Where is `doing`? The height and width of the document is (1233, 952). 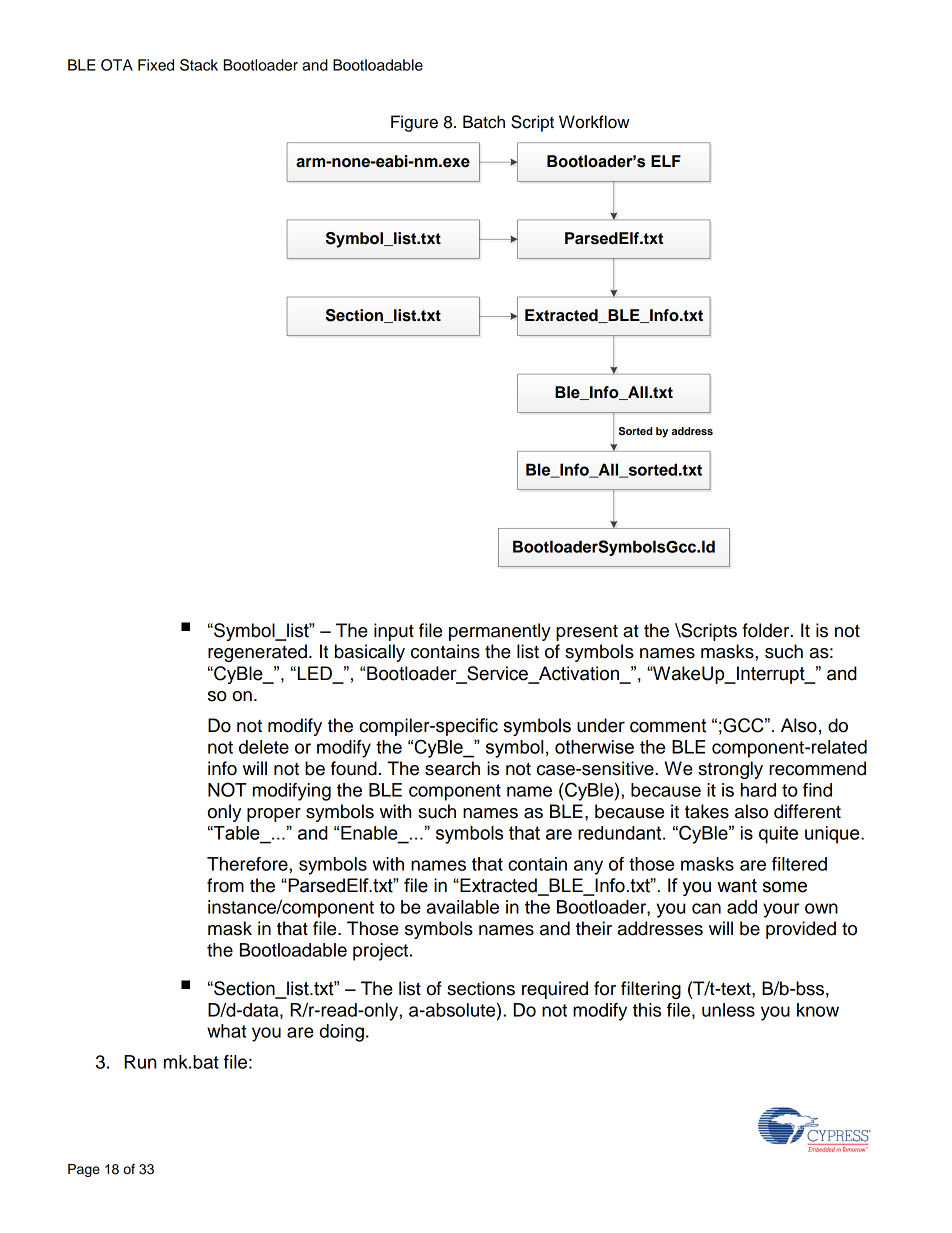 doing is located at coordinates (342, 1033).
